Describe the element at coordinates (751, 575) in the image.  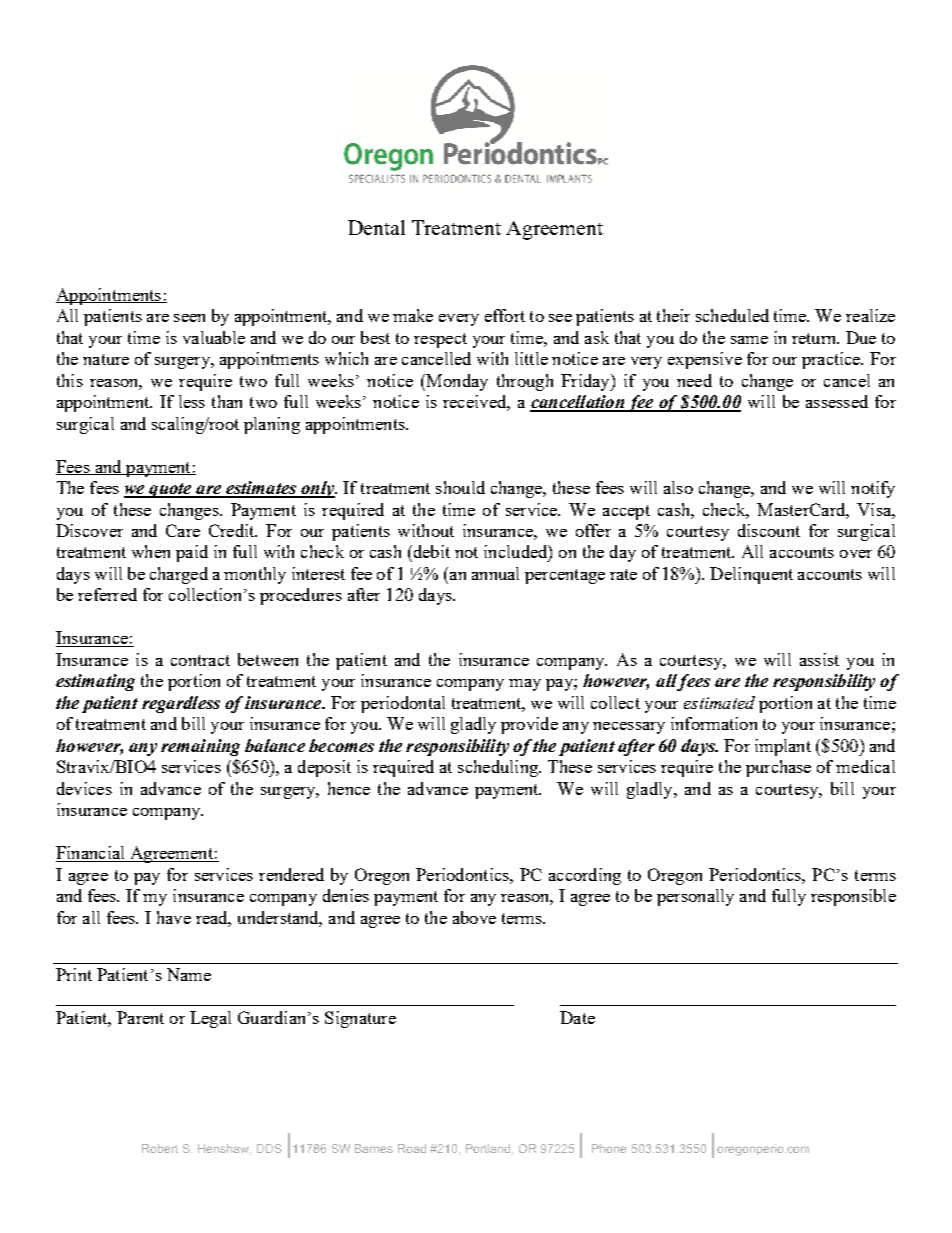
I see `Delinquent` at that location.
